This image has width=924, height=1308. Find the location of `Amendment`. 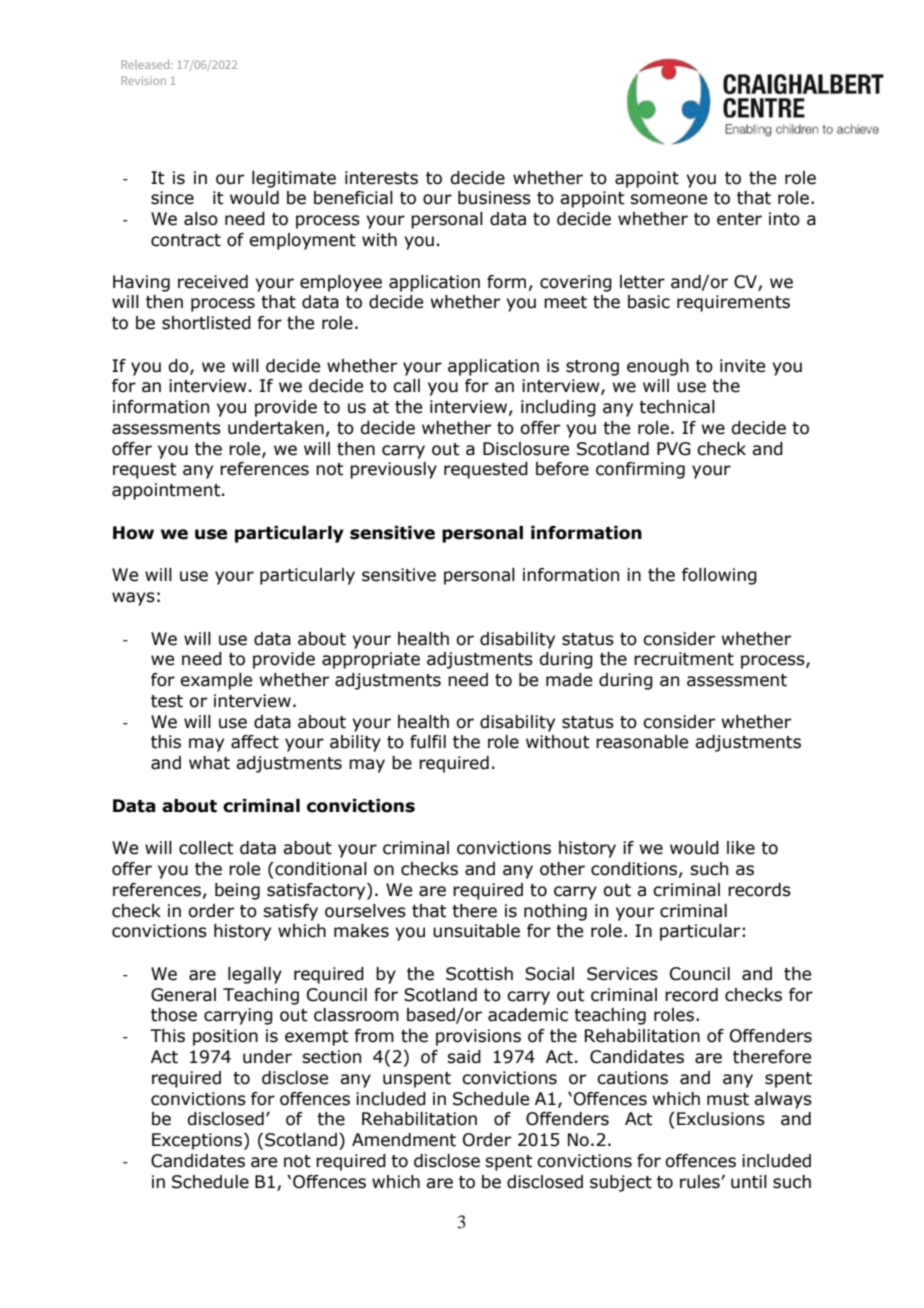

Amendment is located at coordinates (404, 1140).
